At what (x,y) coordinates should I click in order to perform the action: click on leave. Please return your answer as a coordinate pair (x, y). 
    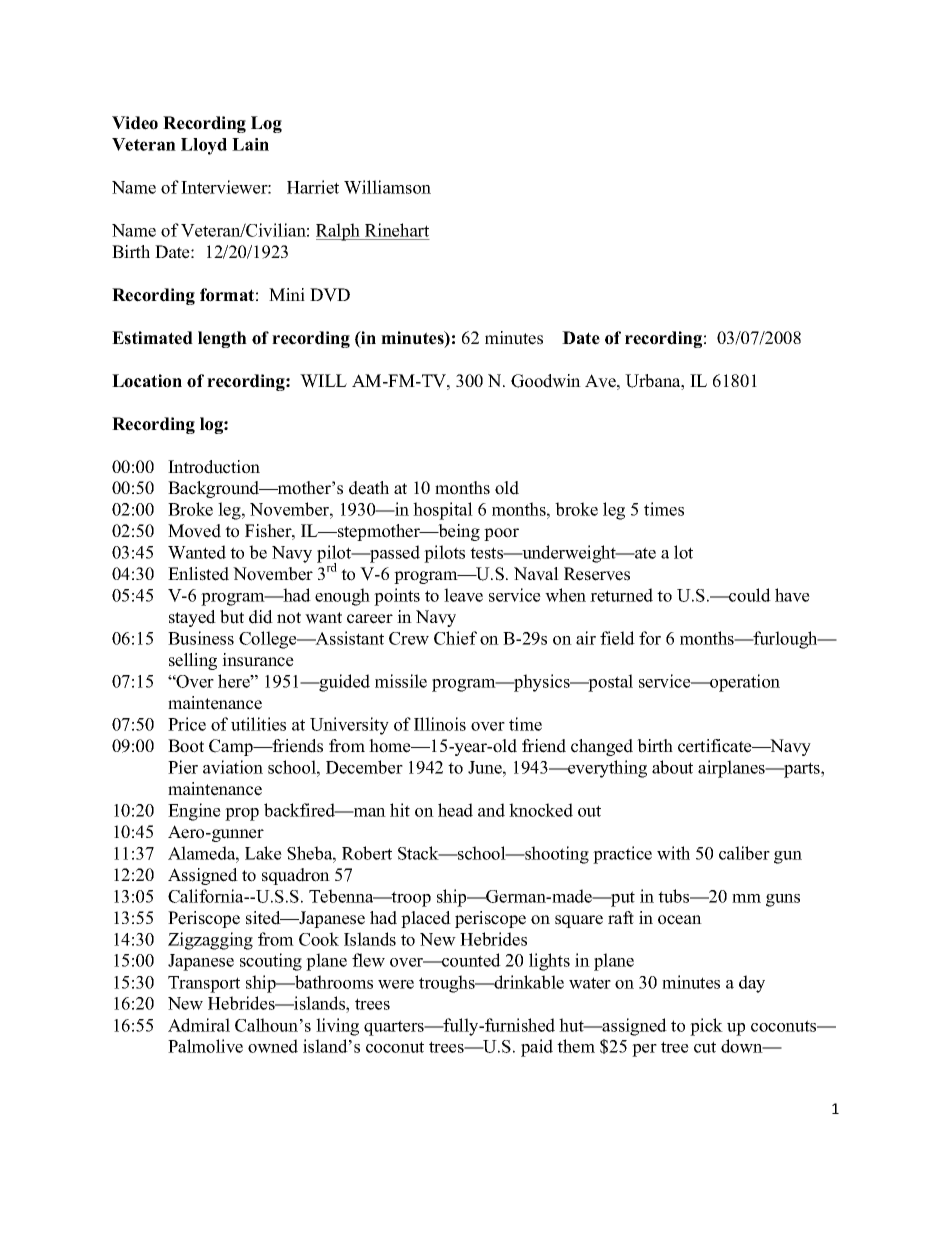
    Looking at the image, I should click on (463, 595).
